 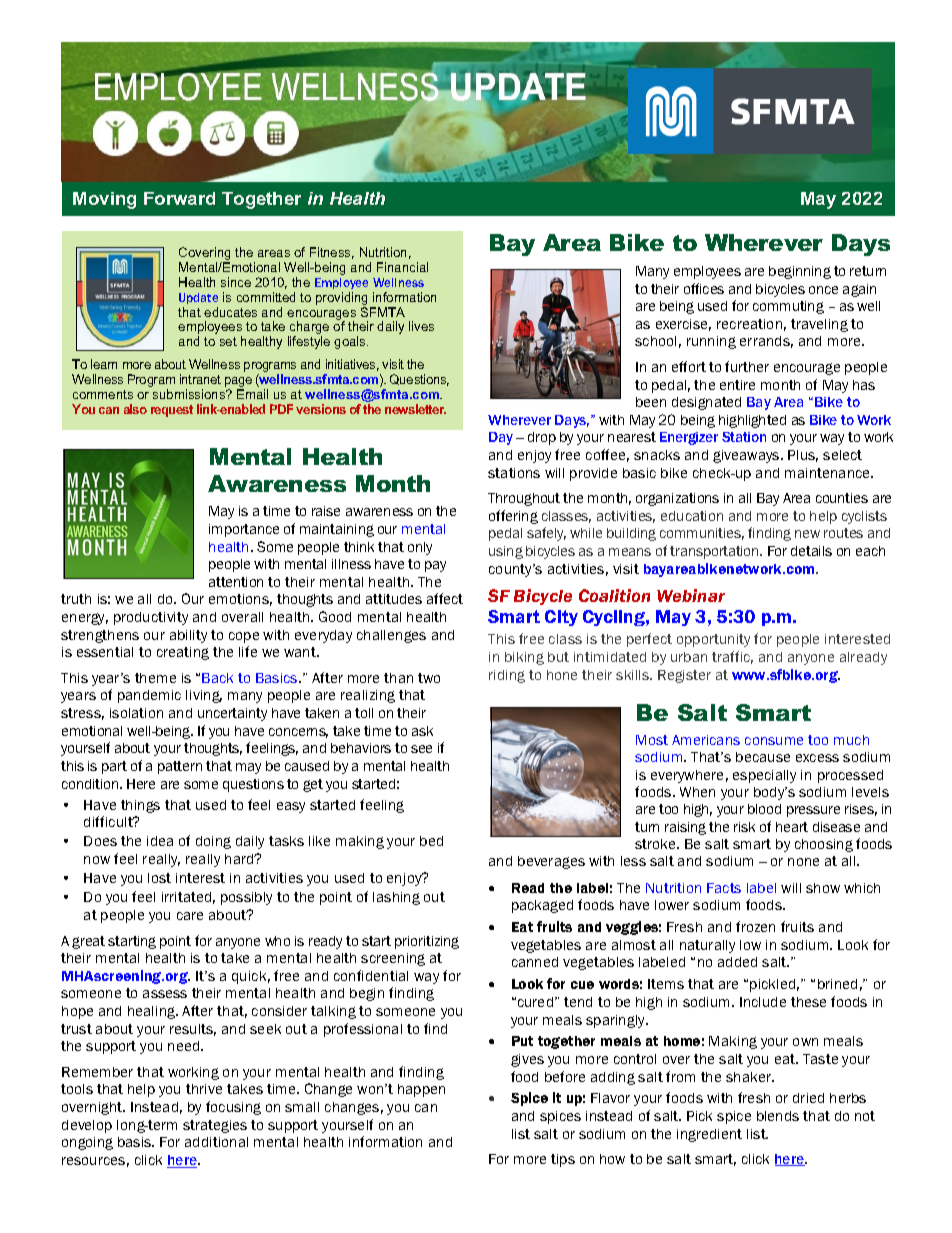 What do you see at coordinates (160, 841) in the document?
I see `idea` at bounding box center [160, 841].
